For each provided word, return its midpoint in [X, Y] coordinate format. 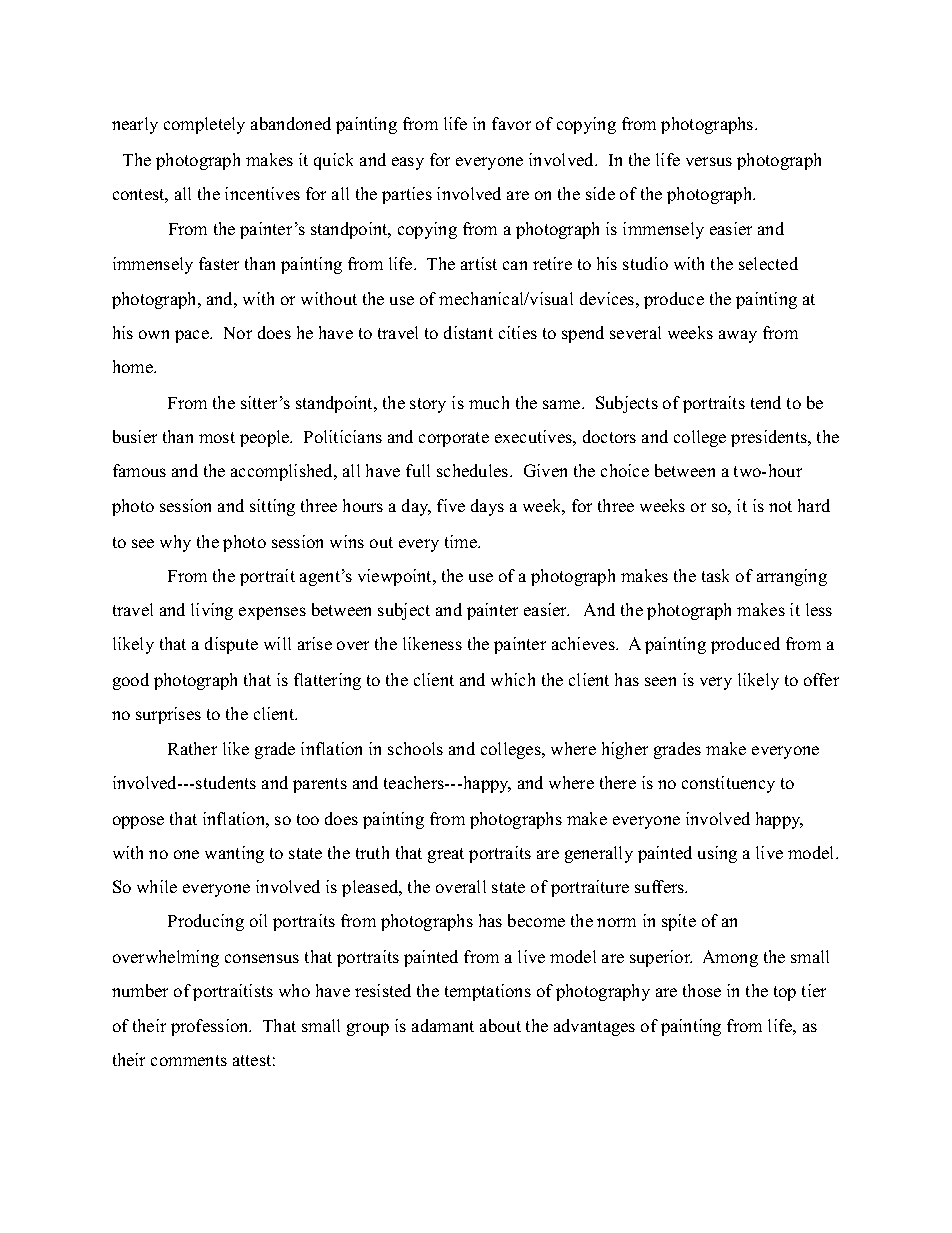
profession [211, 1027]
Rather [192, 748]
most [217, 437]
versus [709, 161]
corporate [454, 439]
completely [204, 125]
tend [766, 402]
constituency [728, 784]
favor [511, 123]
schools [415, 748]
